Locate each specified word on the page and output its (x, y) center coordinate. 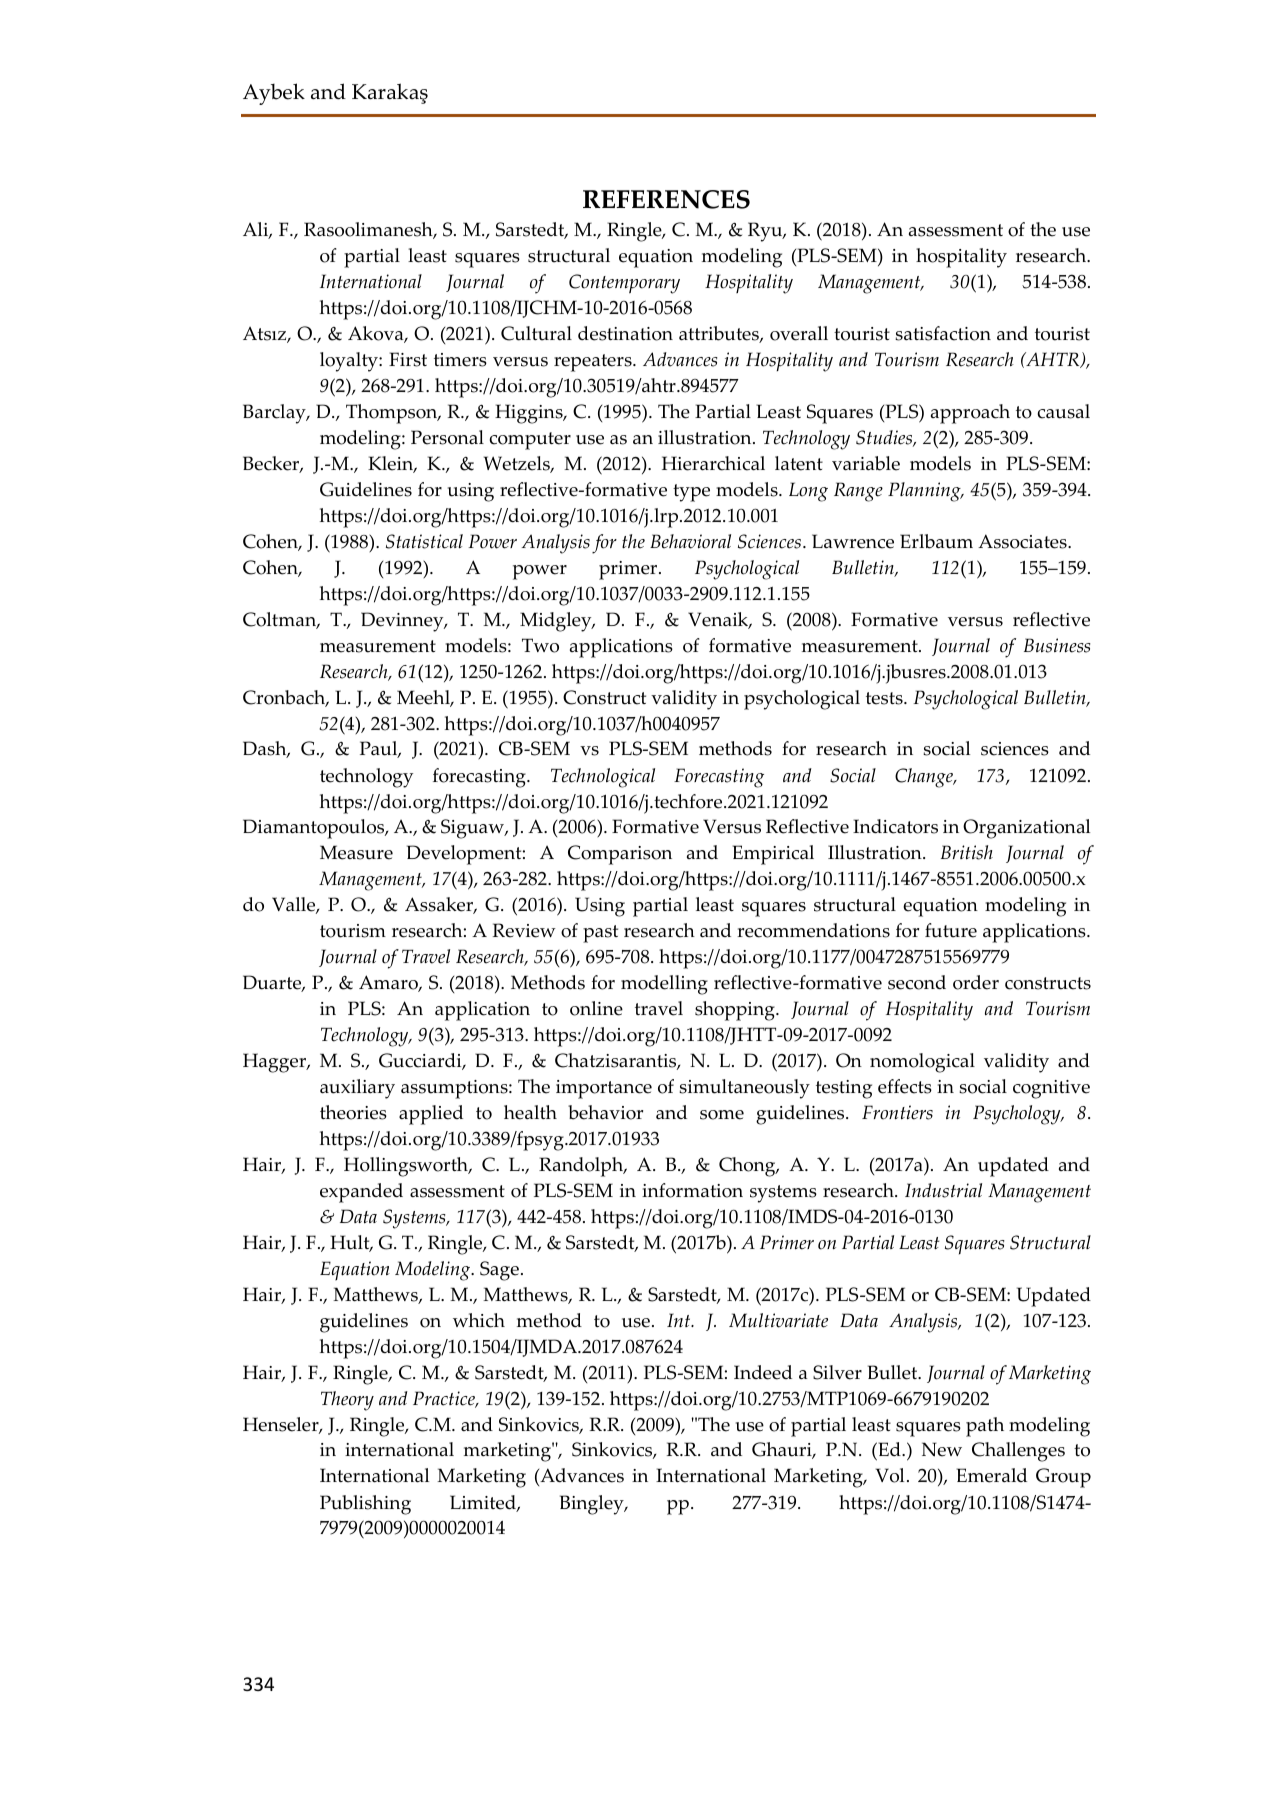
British (967, 852)
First (408, 359)
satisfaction (943, 333)
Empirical (773, 855)
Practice (445, 1399)
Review (524, 930)
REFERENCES (666, 199)
